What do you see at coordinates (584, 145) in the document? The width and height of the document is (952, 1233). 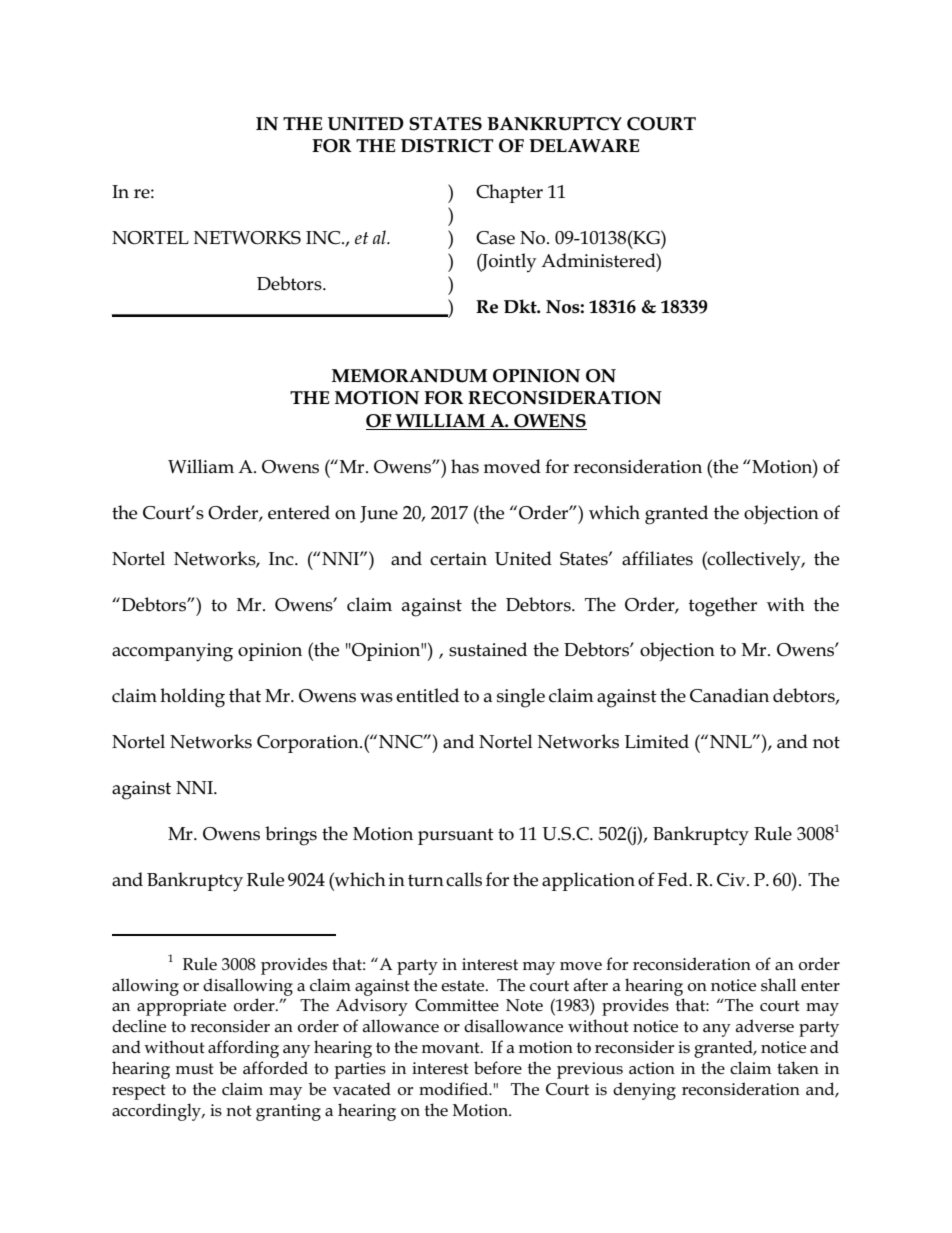 I see `DELAWARE` at bounding box center [584, 145].
